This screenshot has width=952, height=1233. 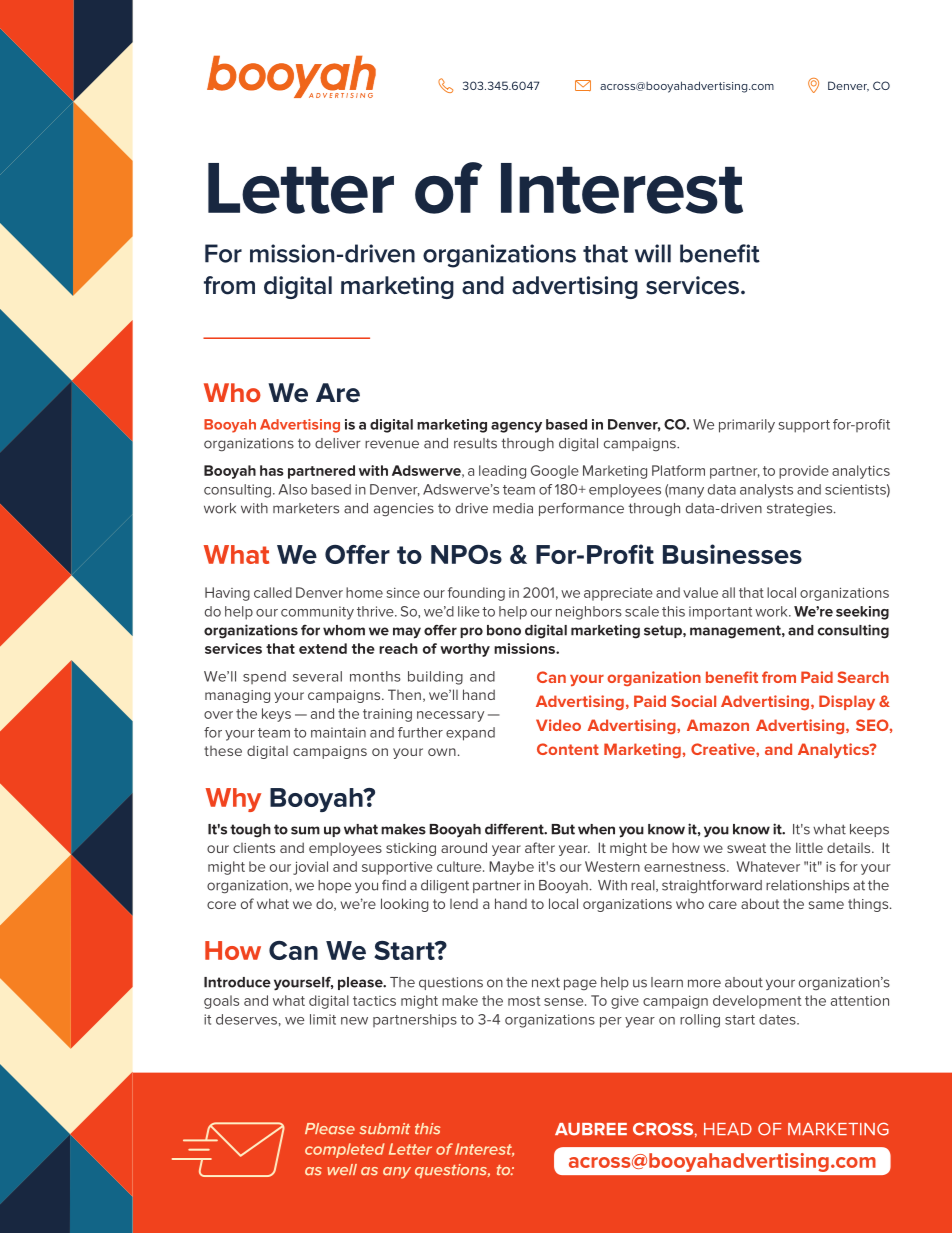 I want to click on Display, so click(x=847, y=702).
